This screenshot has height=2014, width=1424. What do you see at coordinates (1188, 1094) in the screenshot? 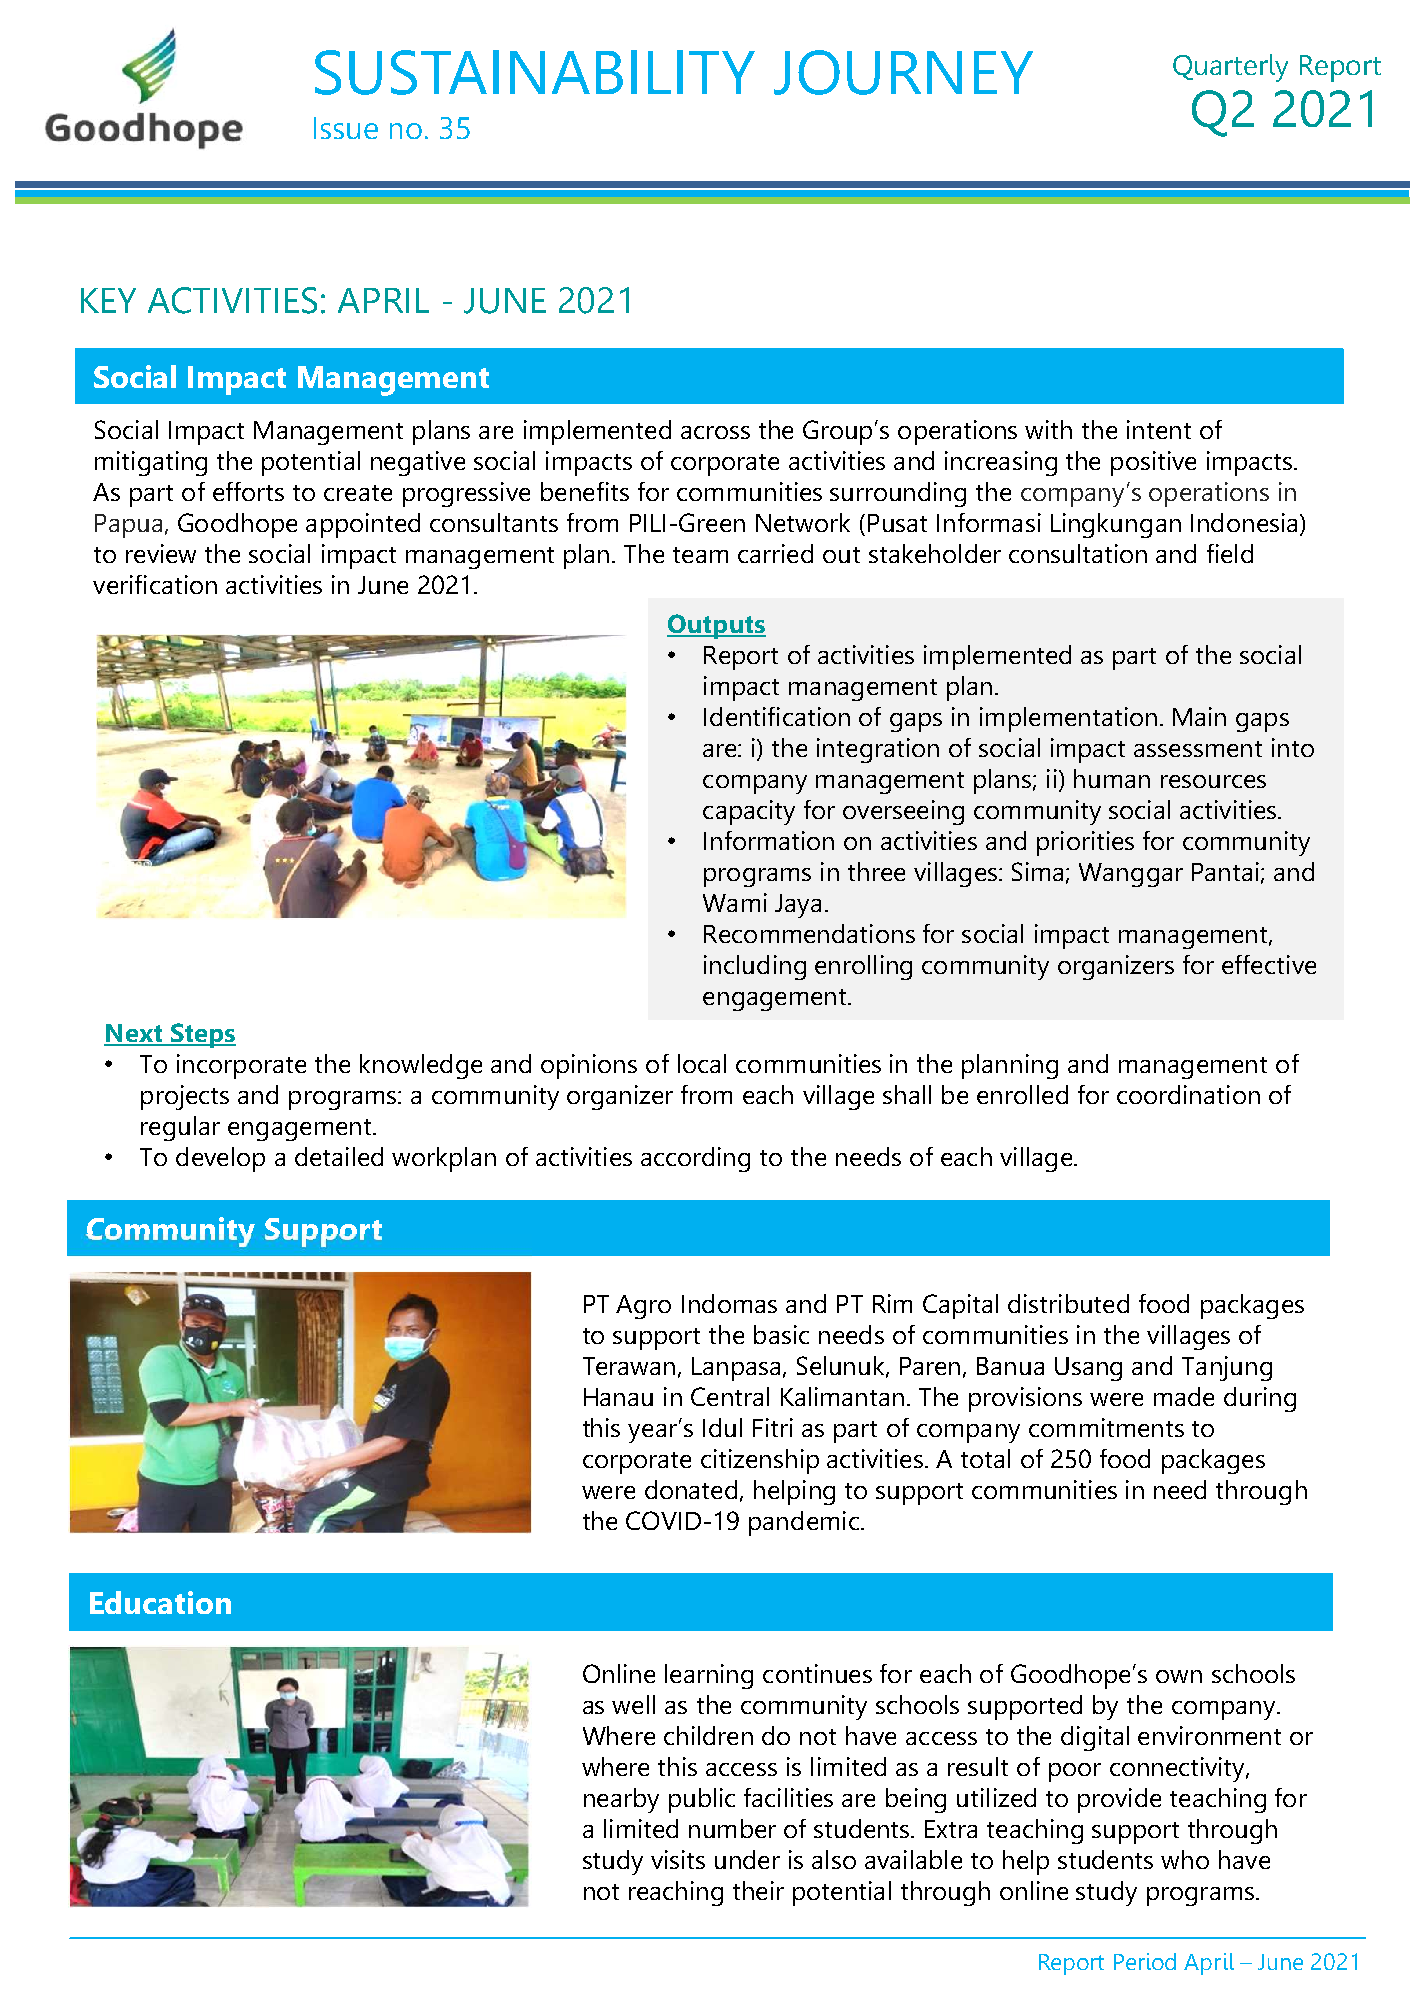
I see `coordination` at bounding box center [1188, 1094].
